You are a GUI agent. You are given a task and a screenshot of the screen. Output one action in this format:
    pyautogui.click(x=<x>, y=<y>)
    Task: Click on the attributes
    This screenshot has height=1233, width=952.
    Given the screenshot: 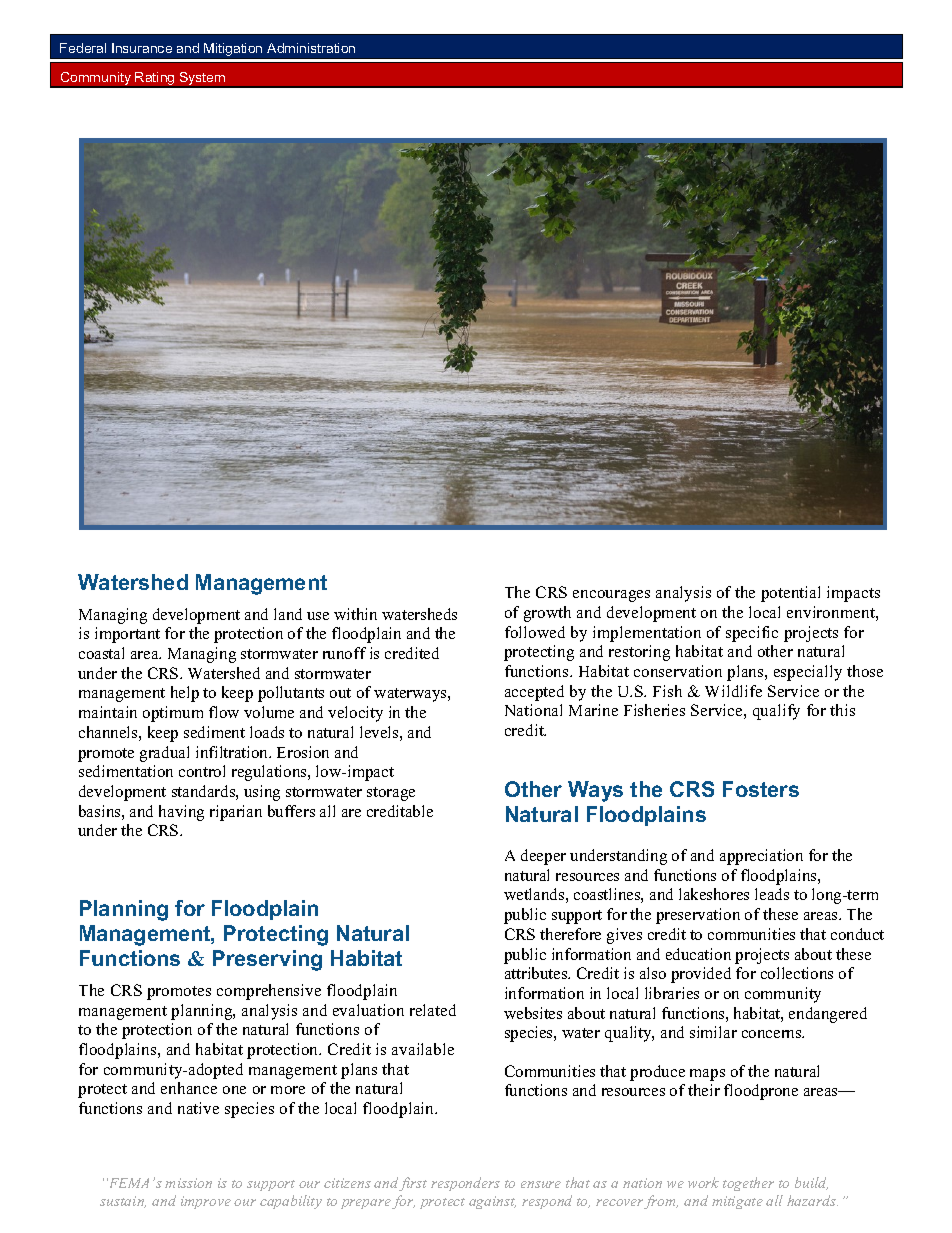 What is the action you would take?
    pyautogui.click(x=537, y=973)
